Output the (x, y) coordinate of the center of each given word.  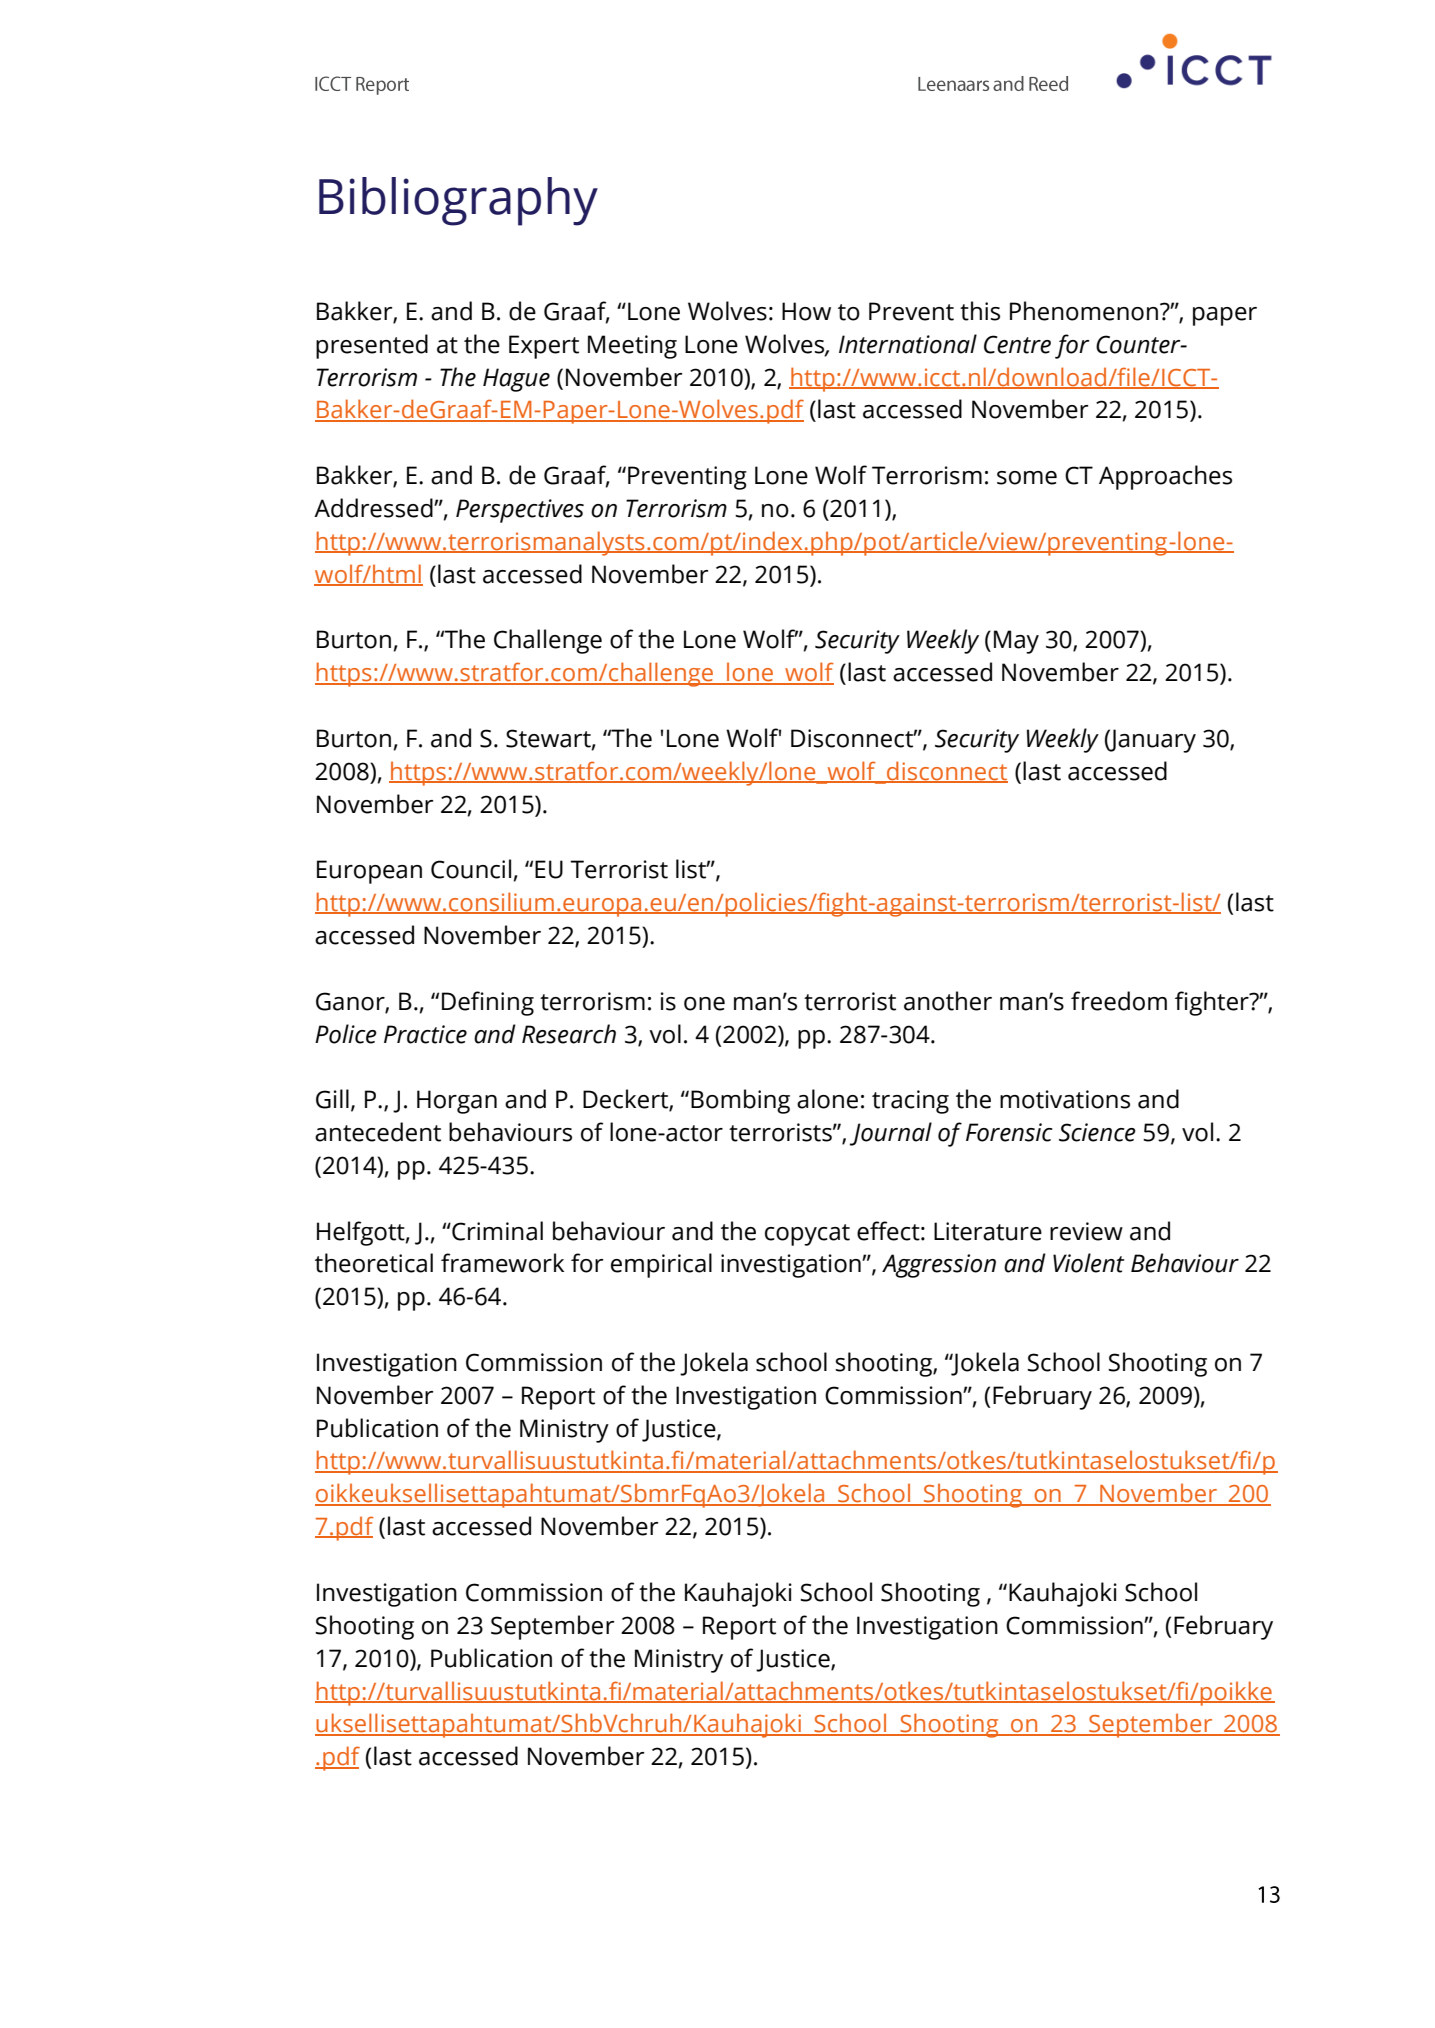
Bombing (740, 1101)
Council (471, 869)
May (1016, 642)
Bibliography (458, 201)
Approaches (1165, 477)
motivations (1065, 1099)
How (806, 311)
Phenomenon (1085, 311)
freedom (1119, 1001)
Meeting (632, 347)
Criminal (496, 1231)
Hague (516, 380)
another (948, 1001)
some (1027, 478)
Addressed (374, 508)
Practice (425, 1034)
